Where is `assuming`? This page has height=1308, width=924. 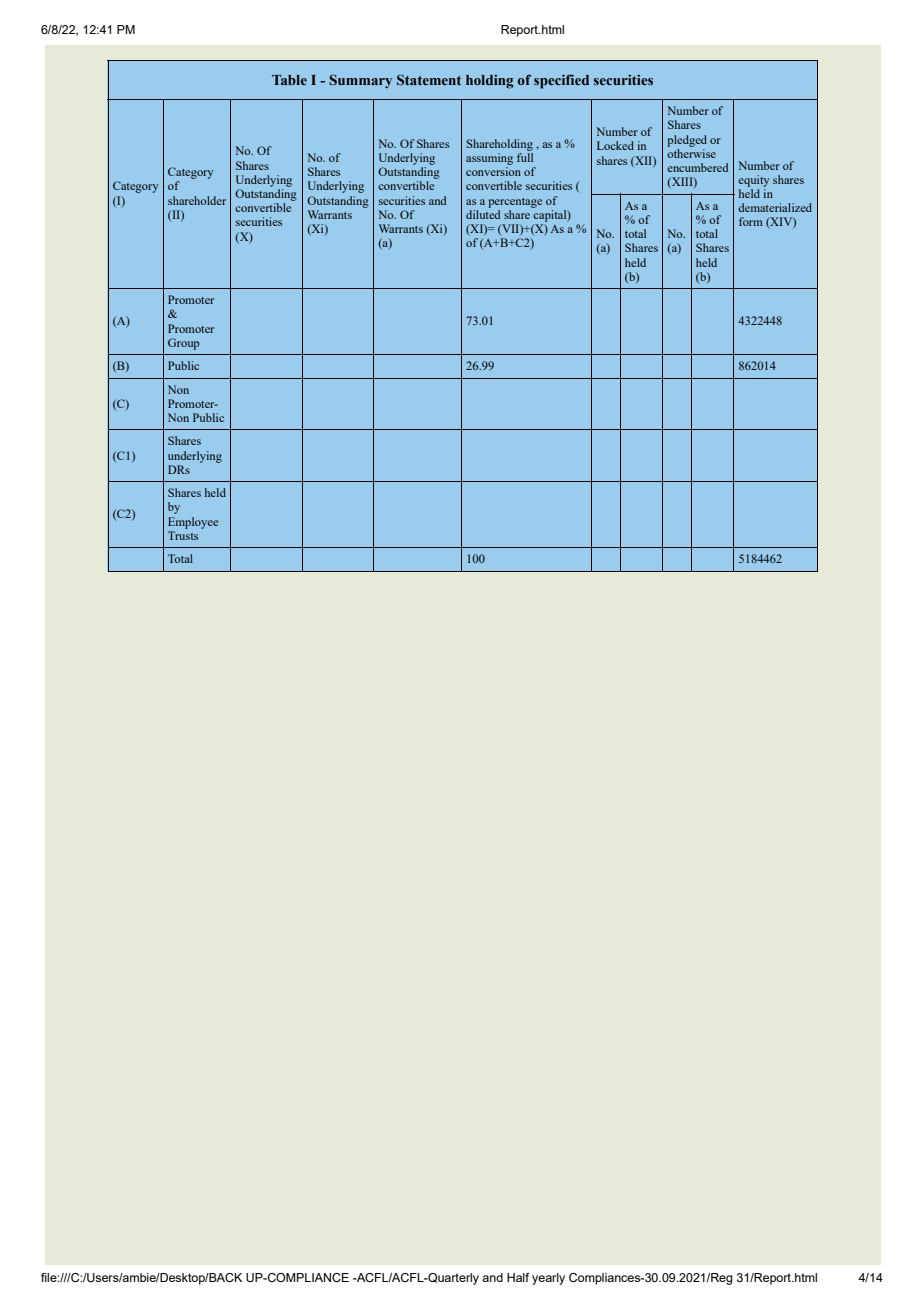
assuming is located at coordinates (489, 159).
